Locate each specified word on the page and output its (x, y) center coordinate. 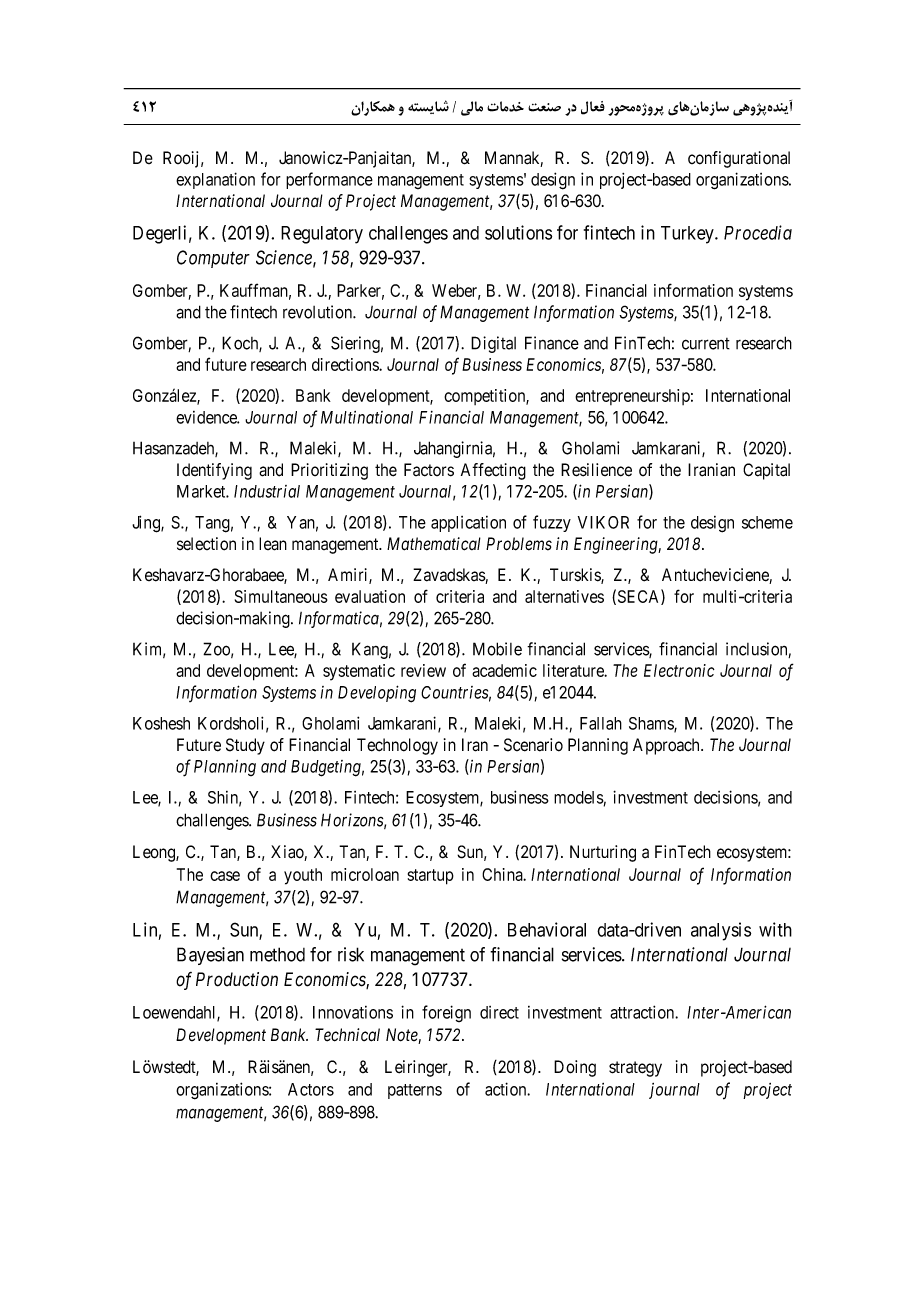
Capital (766, 471)
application (468, 524)
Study (245, 746)
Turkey (688, 235)
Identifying (214, 471)
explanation (215, 180)
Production (237, 979)
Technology (397, 746)
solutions (518, 232)
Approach (667, 746)
